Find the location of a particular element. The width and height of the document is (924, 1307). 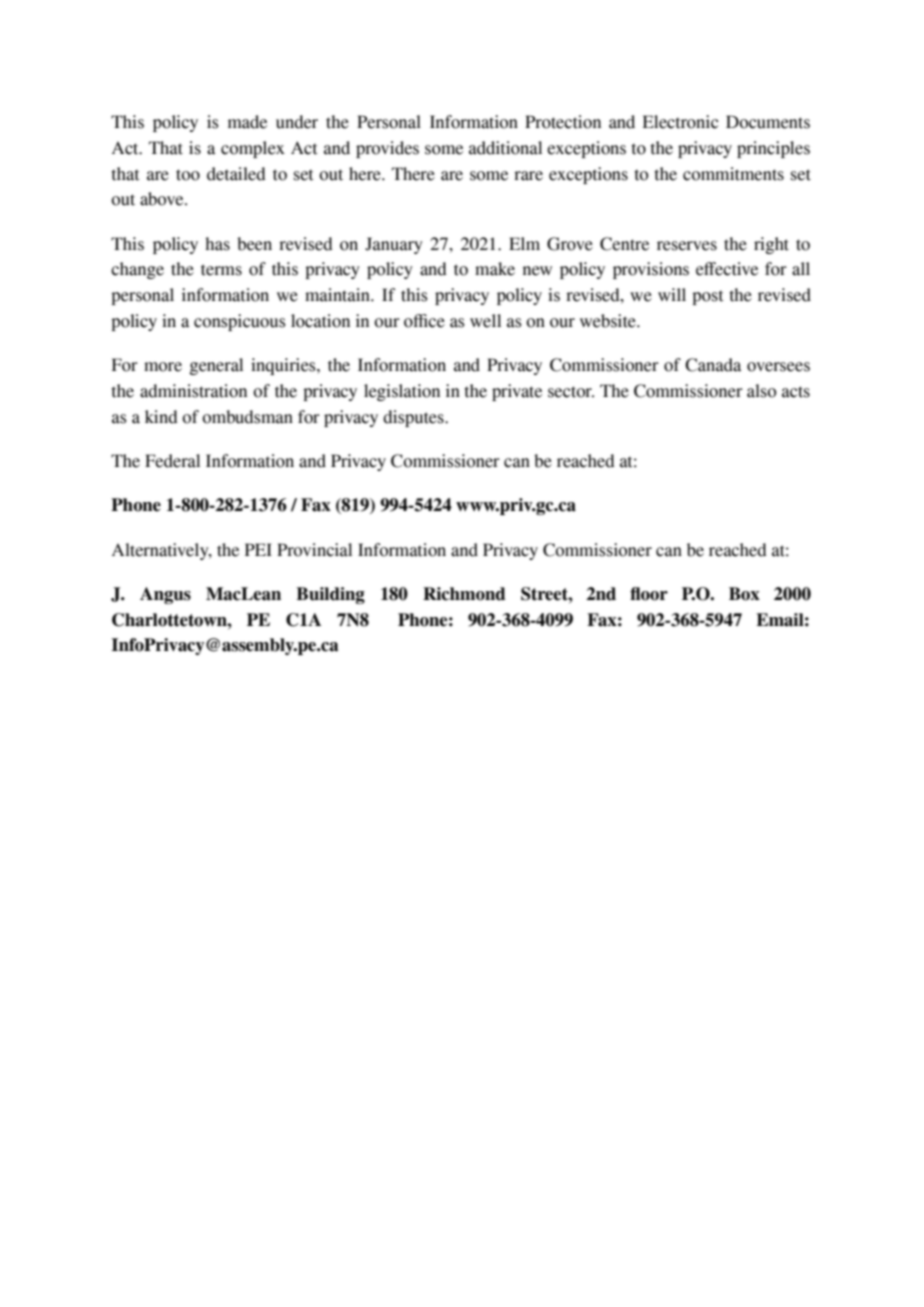

ombudsman is located at coordinates (247, 417).
